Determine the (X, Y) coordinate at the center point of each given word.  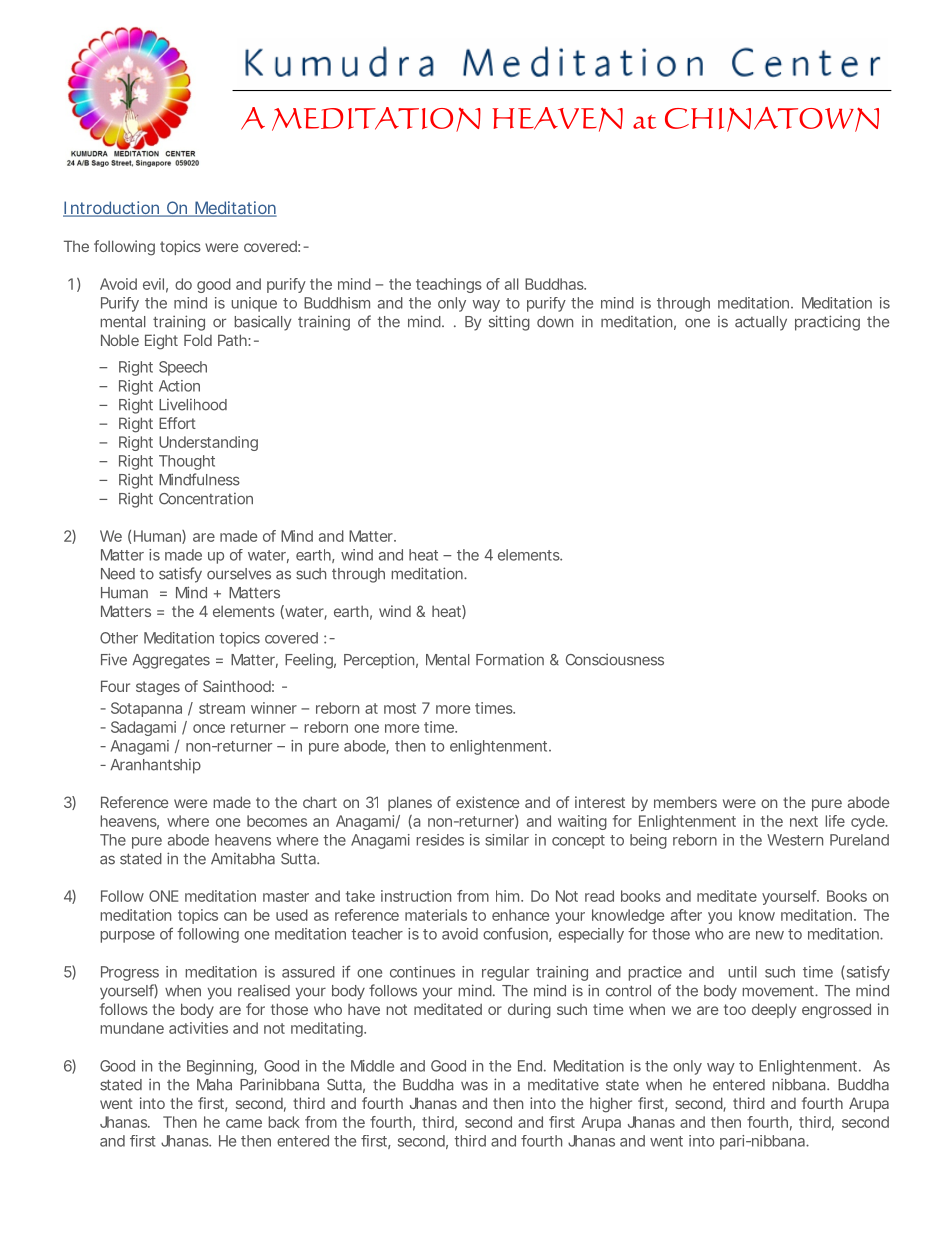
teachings (449, 285)
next (804, 821)
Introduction (112, 209)
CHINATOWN (772, 119)
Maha (214, 1085)
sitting (509, 323)
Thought (187, 462)
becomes (277, 821)
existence (488, 802)
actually (761, 323)
